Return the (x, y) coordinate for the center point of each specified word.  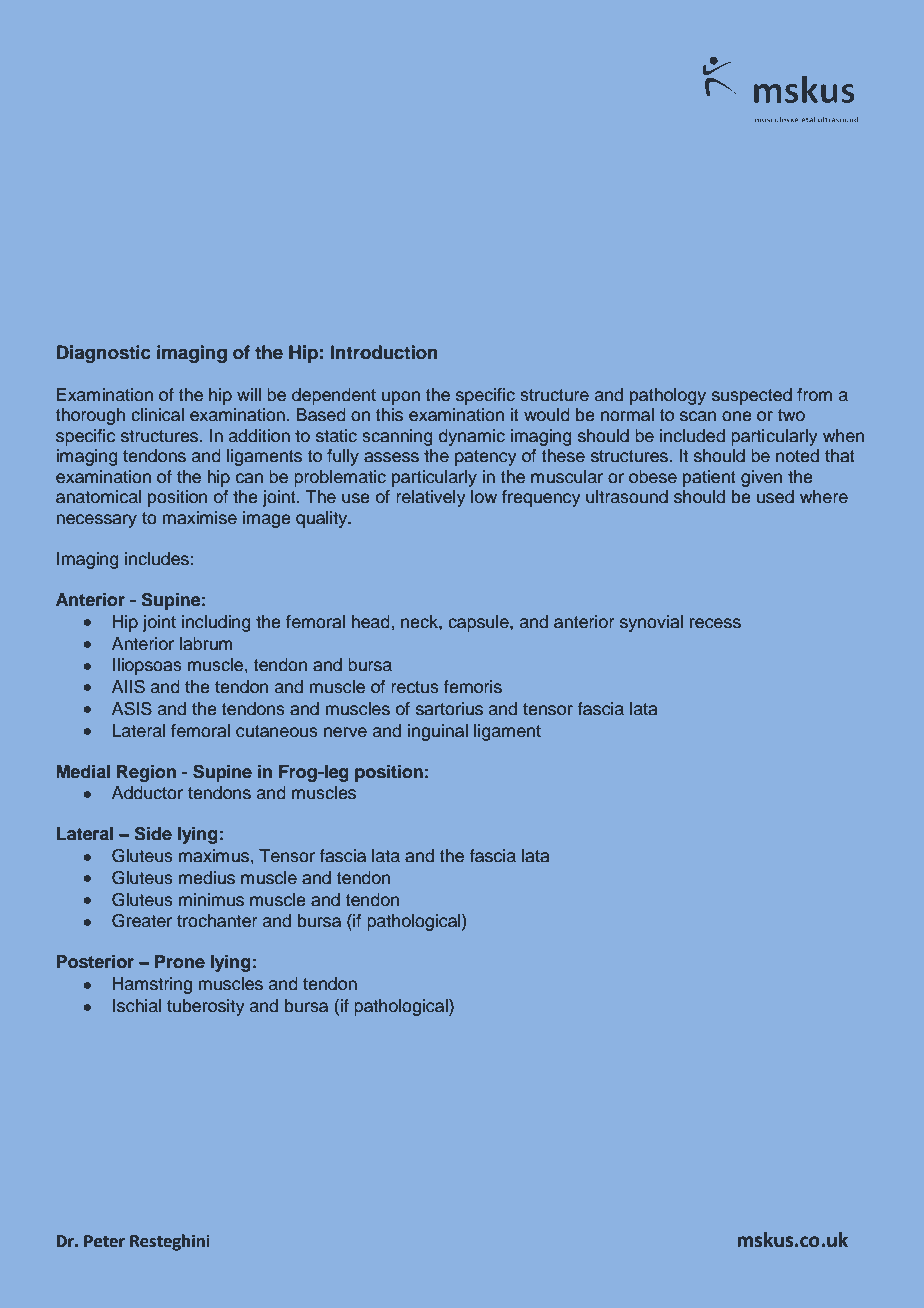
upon (401, 398)
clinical (157, 415)
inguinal (438, 732)
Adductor (147, 792)
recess (715, 623)
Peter (104, 1241)
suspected (752, 396)
